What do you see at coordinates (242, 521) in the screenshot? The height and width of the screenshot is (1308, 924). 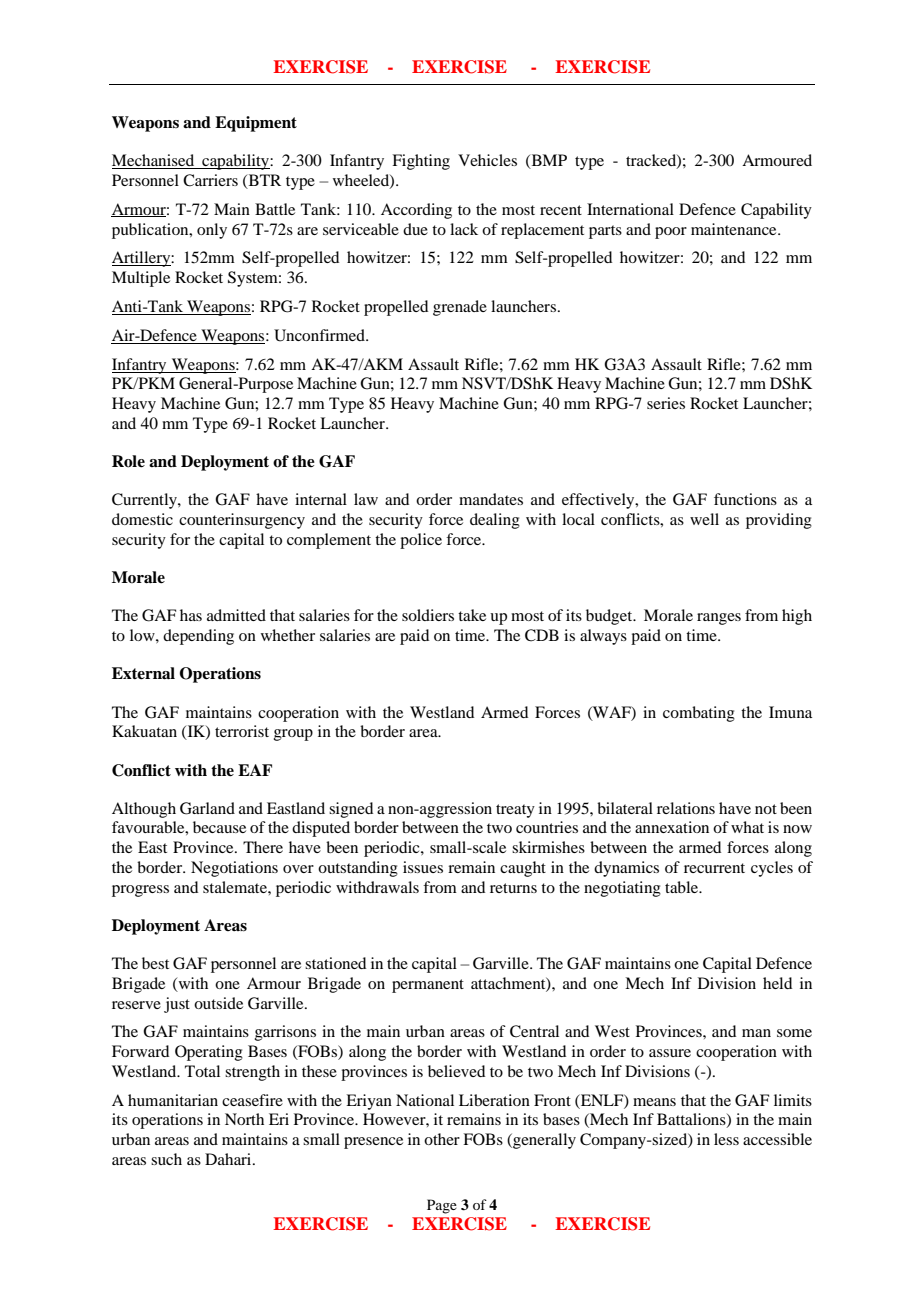 I see `counterinsurgency` at bounding box center [242, 521].
